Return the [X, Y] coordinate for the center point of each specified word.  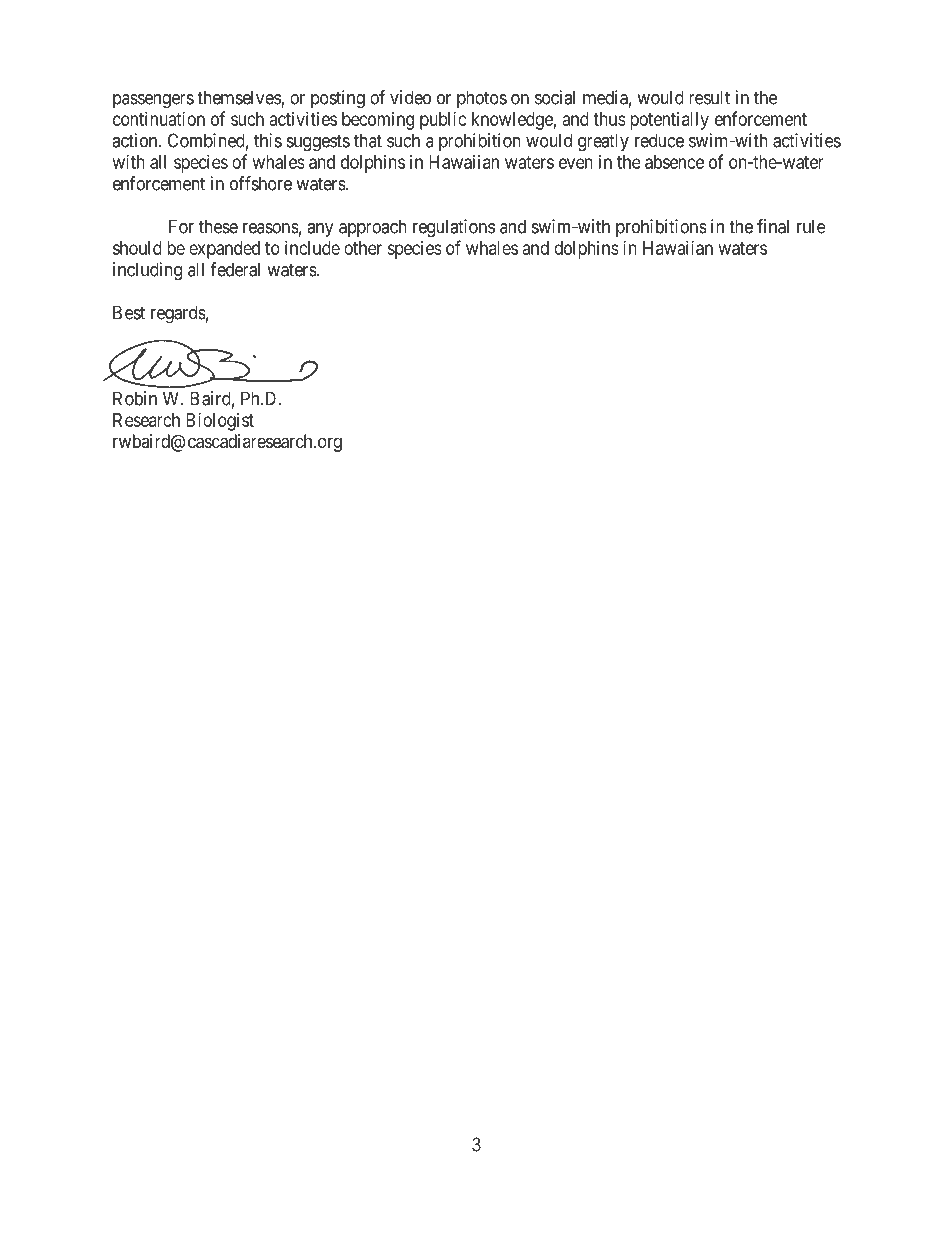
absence [674, 162]
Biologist [220, 422]
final [773, 226]
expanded [224, 250]
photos [482, 99]
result [709, 97]
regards [178, 314]
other [363, 248]
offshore [261, 183]
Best [129, 312]
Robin [135, 398]
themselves [239, 98]
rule [811, 226]
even [576, 163]
